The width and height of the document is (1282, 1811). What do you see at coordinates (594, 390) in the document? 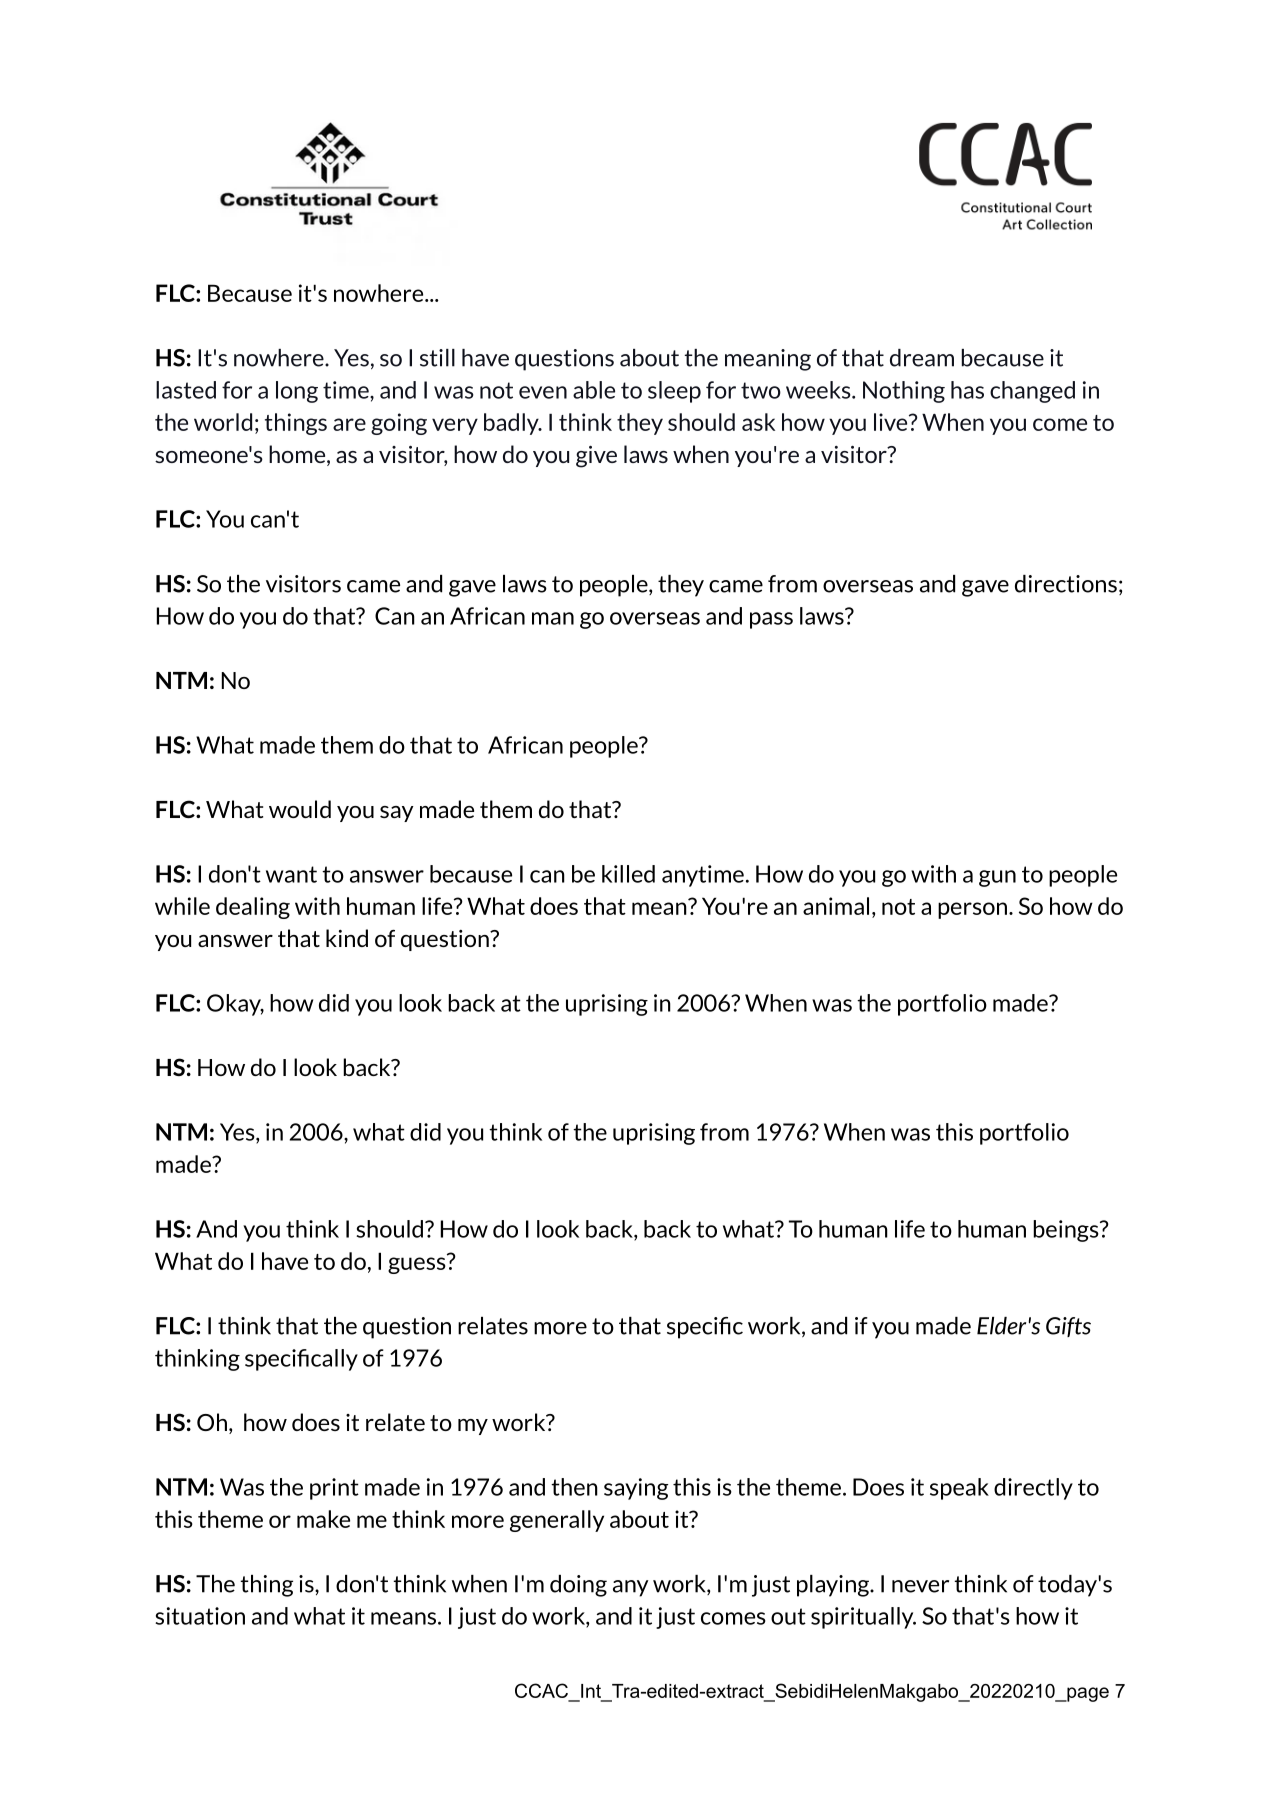
I see `able` at bounding box center [594, 390].
